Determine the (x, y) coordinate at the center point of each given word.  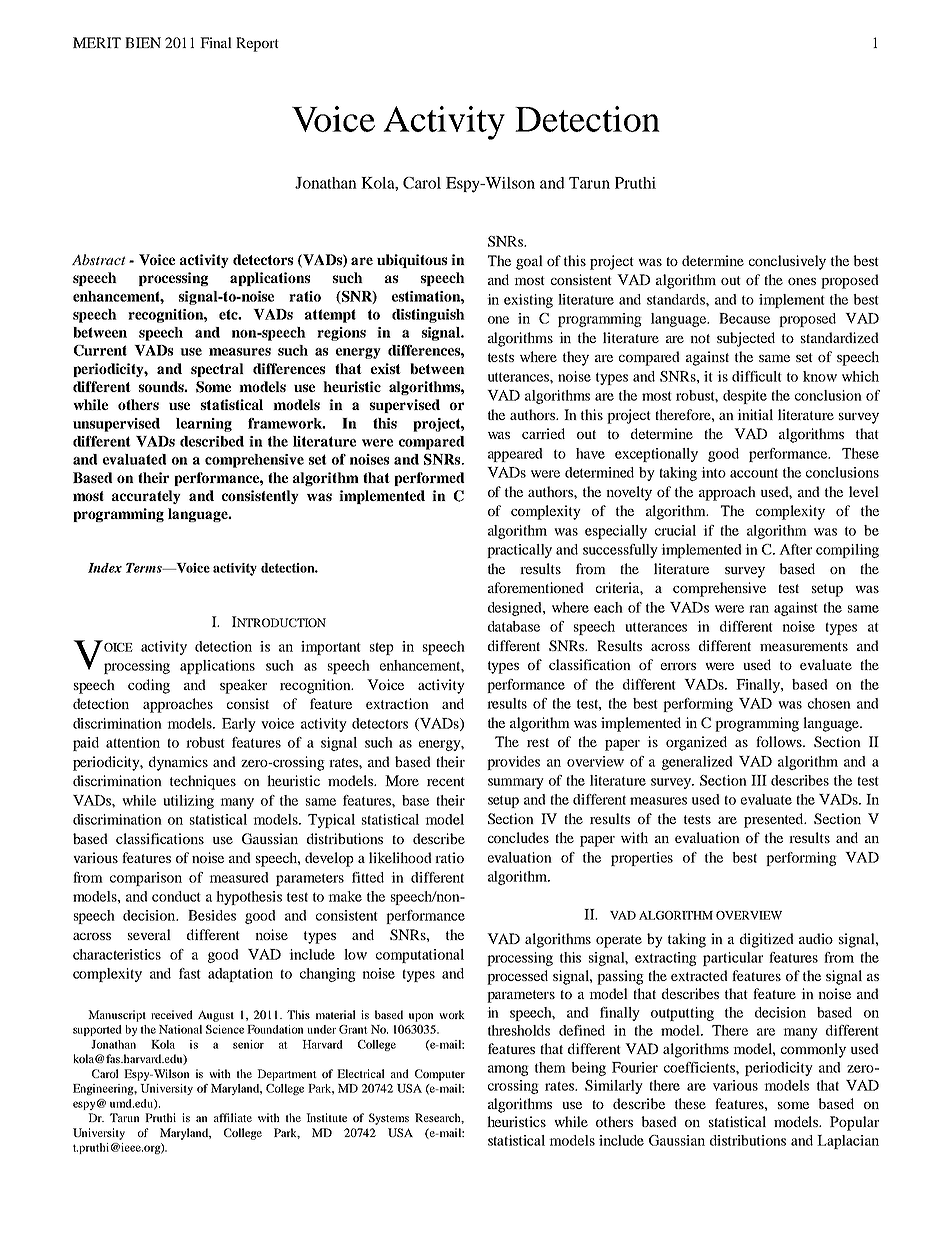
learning (204, 425)
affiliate (233, 1117)
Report (257, 44)
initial (755, 414)
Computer (440, 1075)
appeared (515, 455)
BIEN (143, 42)
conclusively (787, 262)
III (759, 780)
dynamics (178, 763)
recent (446, 781)
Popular (854, 1123)
